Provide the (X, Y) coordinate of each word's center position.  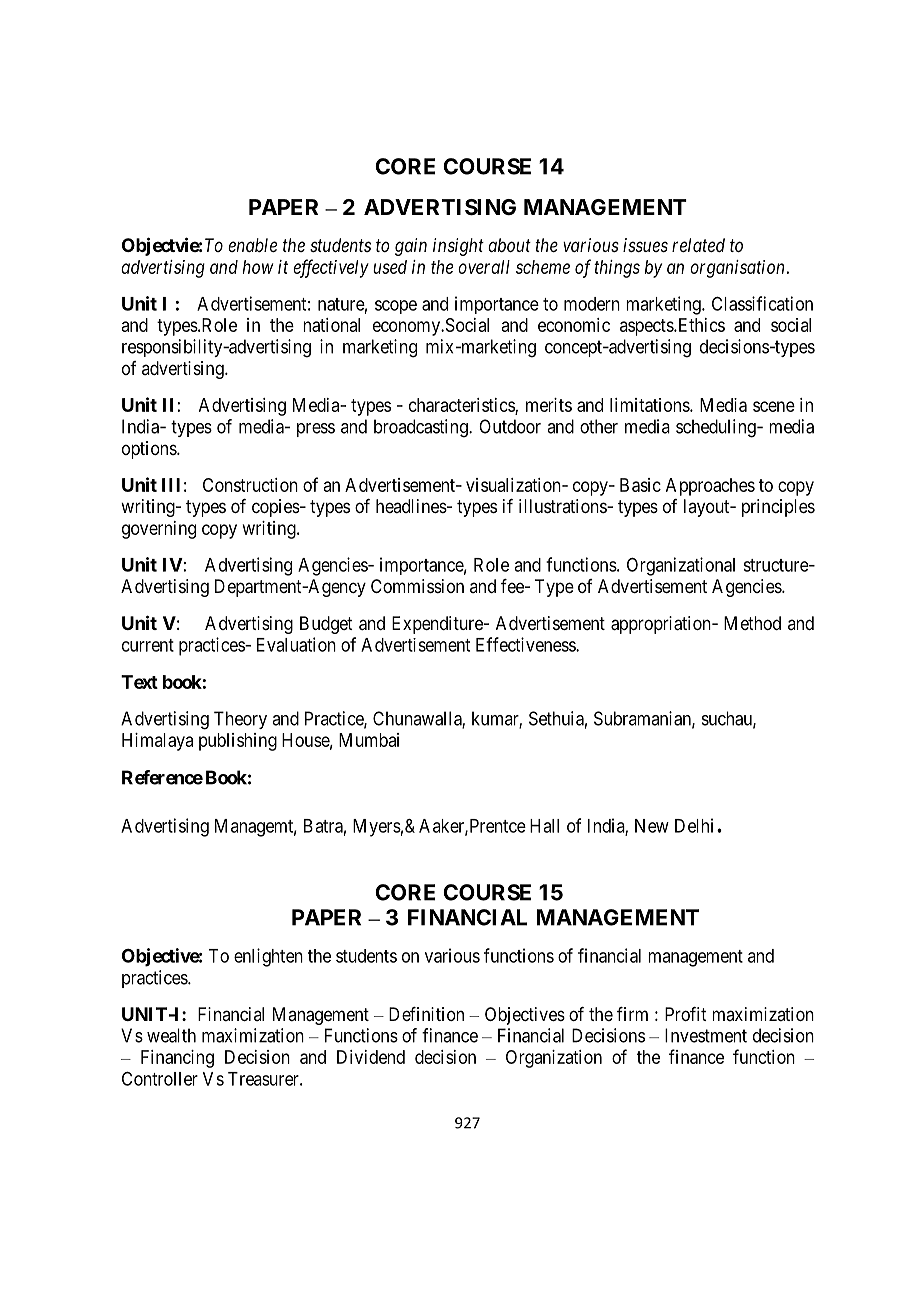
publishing (238, 742)
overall (484, 267)
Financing (177, 1059)
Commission (417, 586)
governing (159, 530)
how (258, 267)
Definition (426, 1014)
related (698, 245)
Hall (544, 826)
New (652, 826)
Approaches (710, 487)
